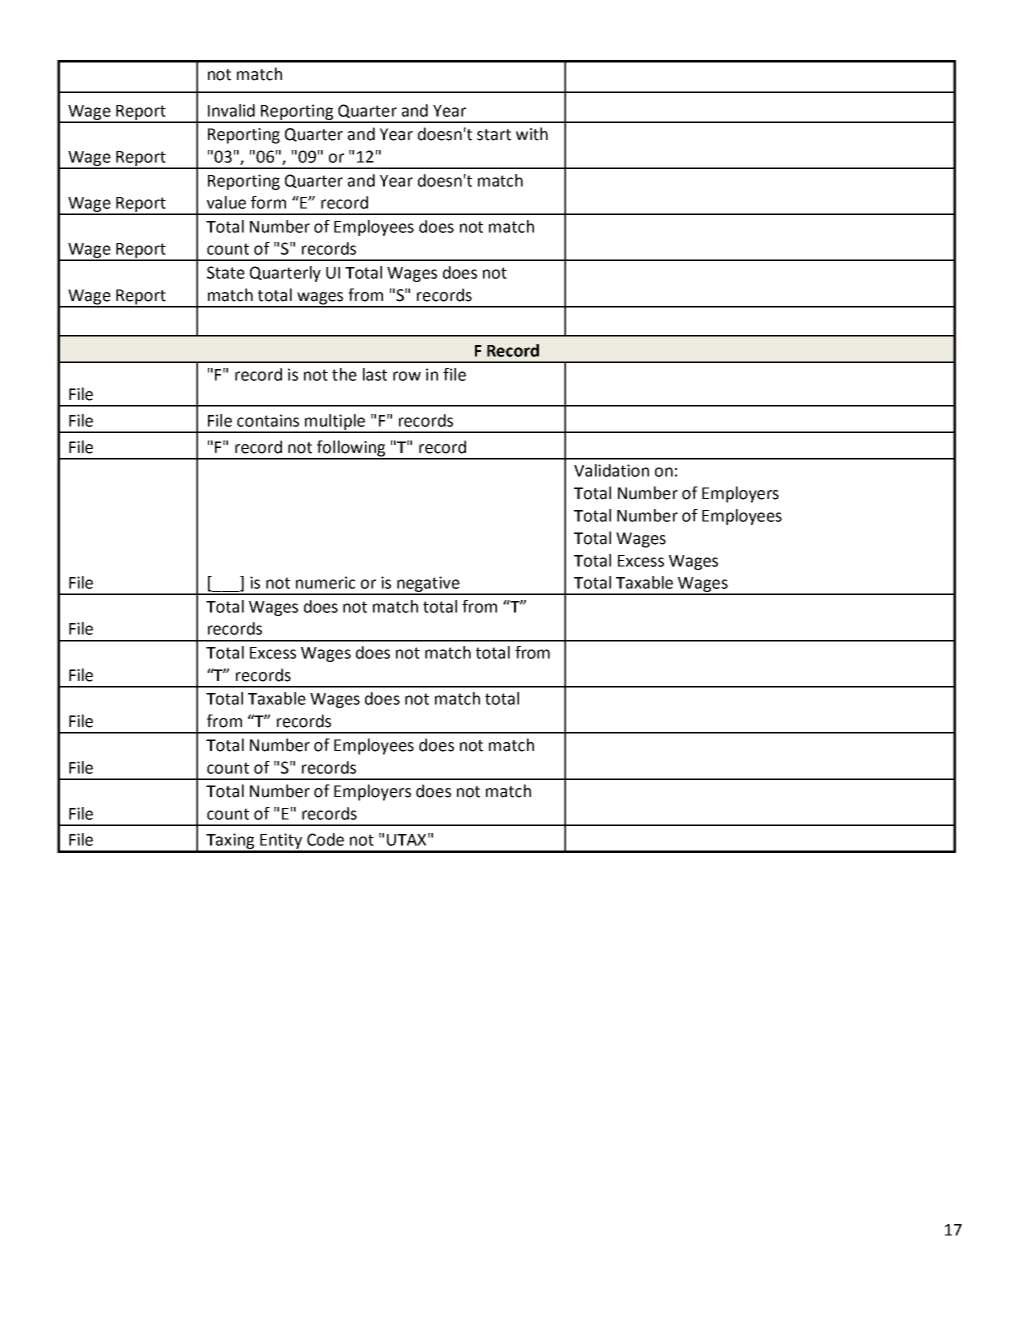 Image resolution: width=1022 pixels, height=1323 pixels. Describe the element at coordinates (325, 582) in the document. I see `numeric` at that location.
